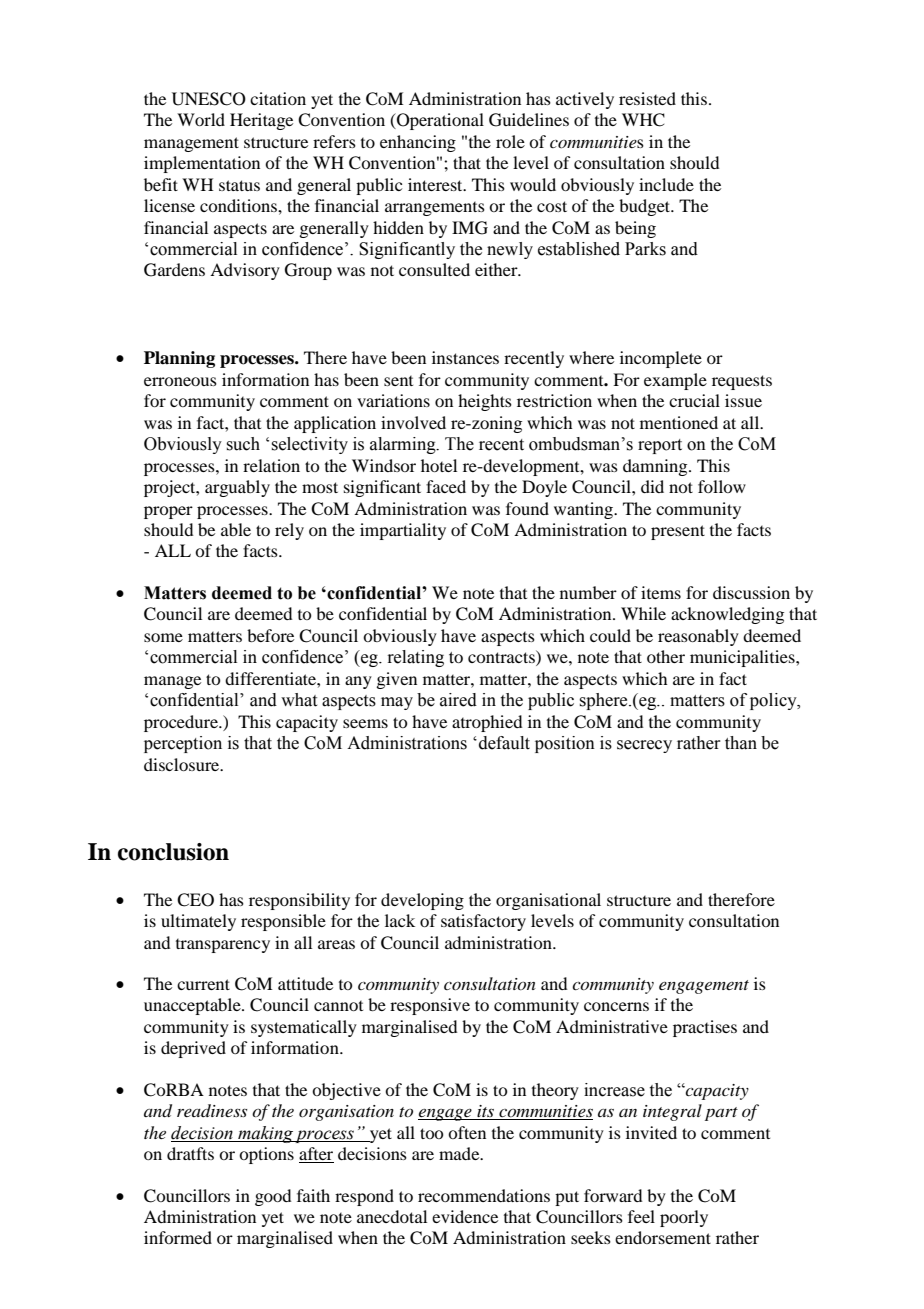 The width and height of the document is (924, 1309). What do you see at coordinates (741, 743) in the document?
I see `than` at bounding box center [741, 743].
